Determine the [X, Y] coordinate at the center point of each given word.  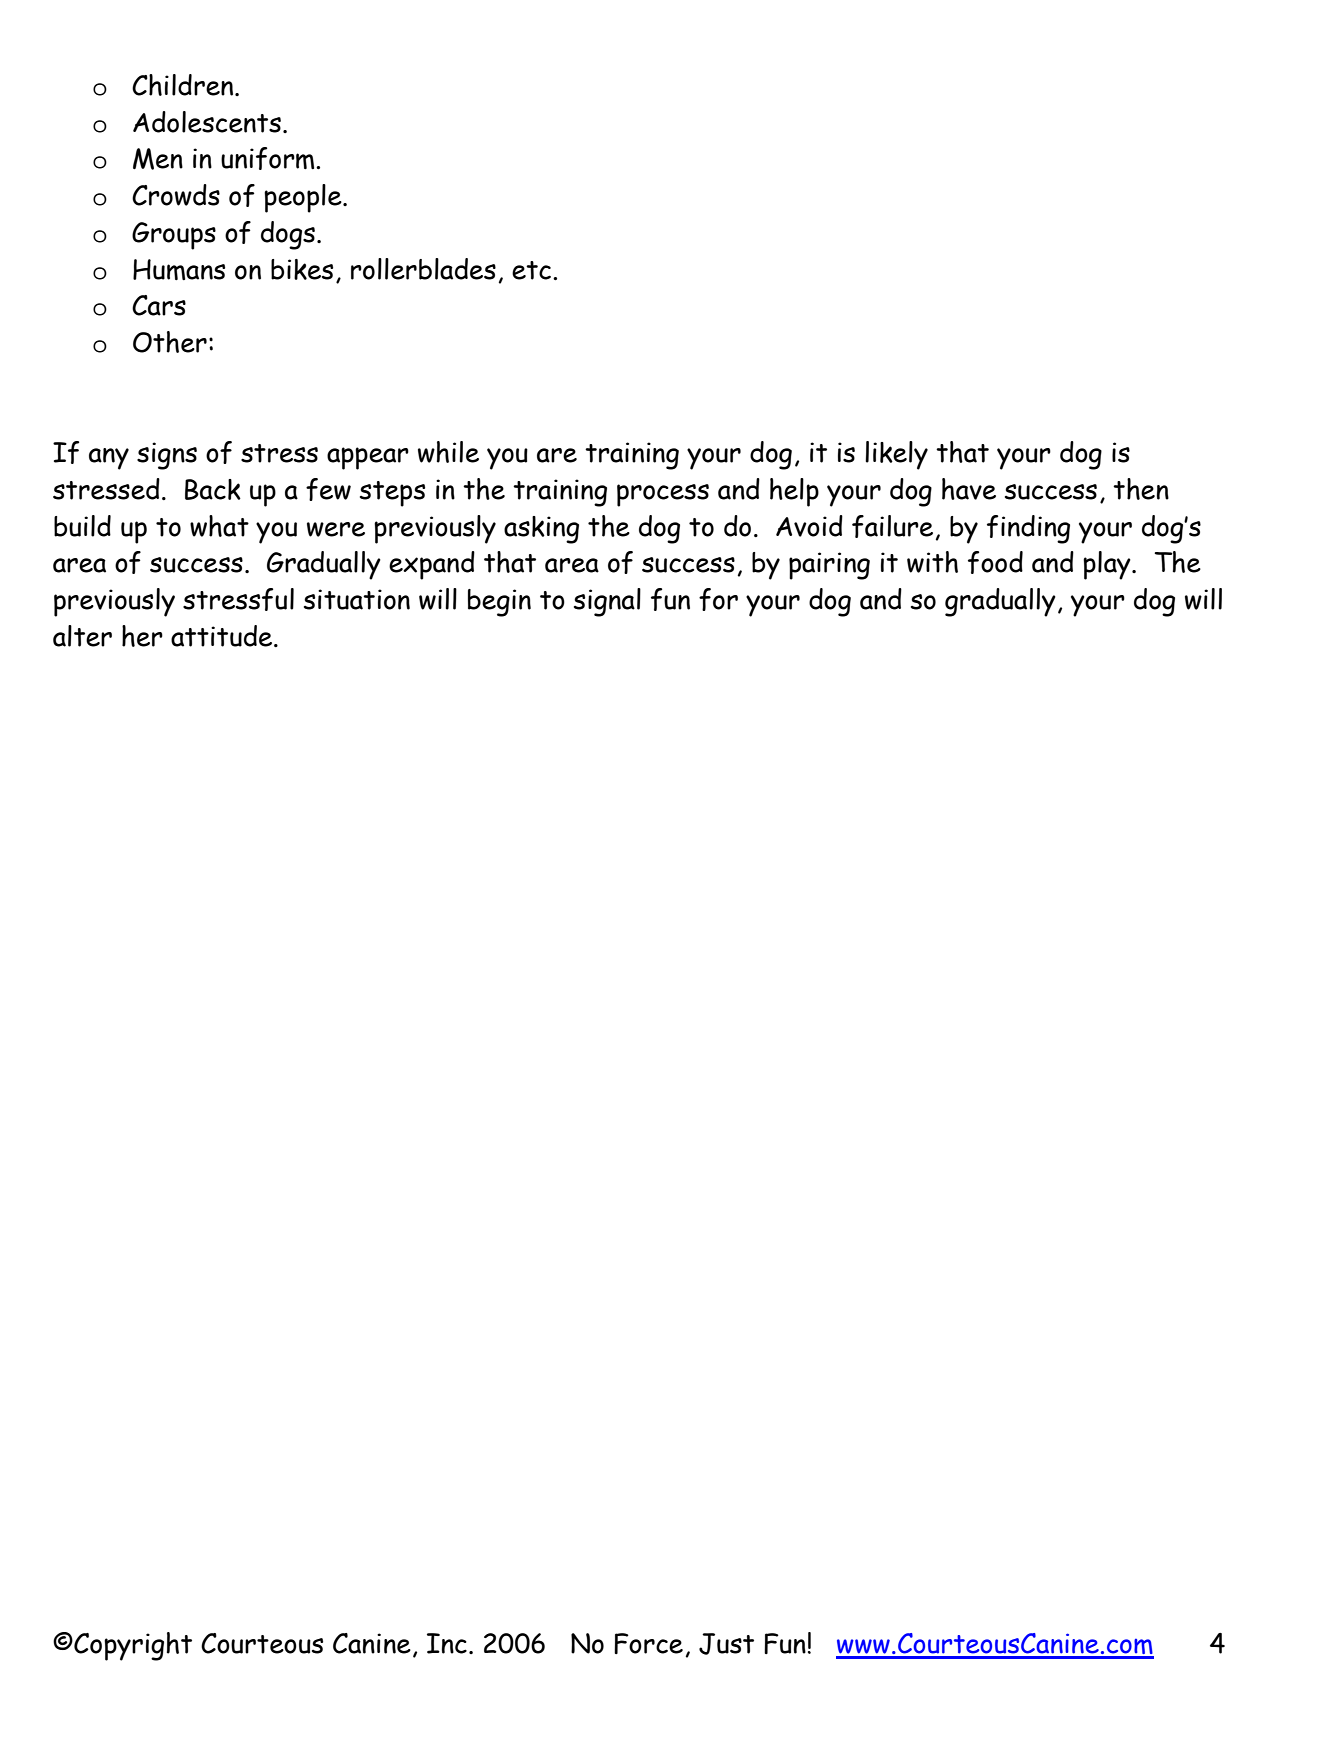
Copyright [132, 1646]
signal [607, 602]
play [1108, 565]
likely [896, 455]
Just [726, 1644]
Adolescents [207, 122]
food [995, 562]
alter [82, 636]
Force [648, 1643]
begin [499, 603]
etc [533, 270]
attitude [223, 636]
